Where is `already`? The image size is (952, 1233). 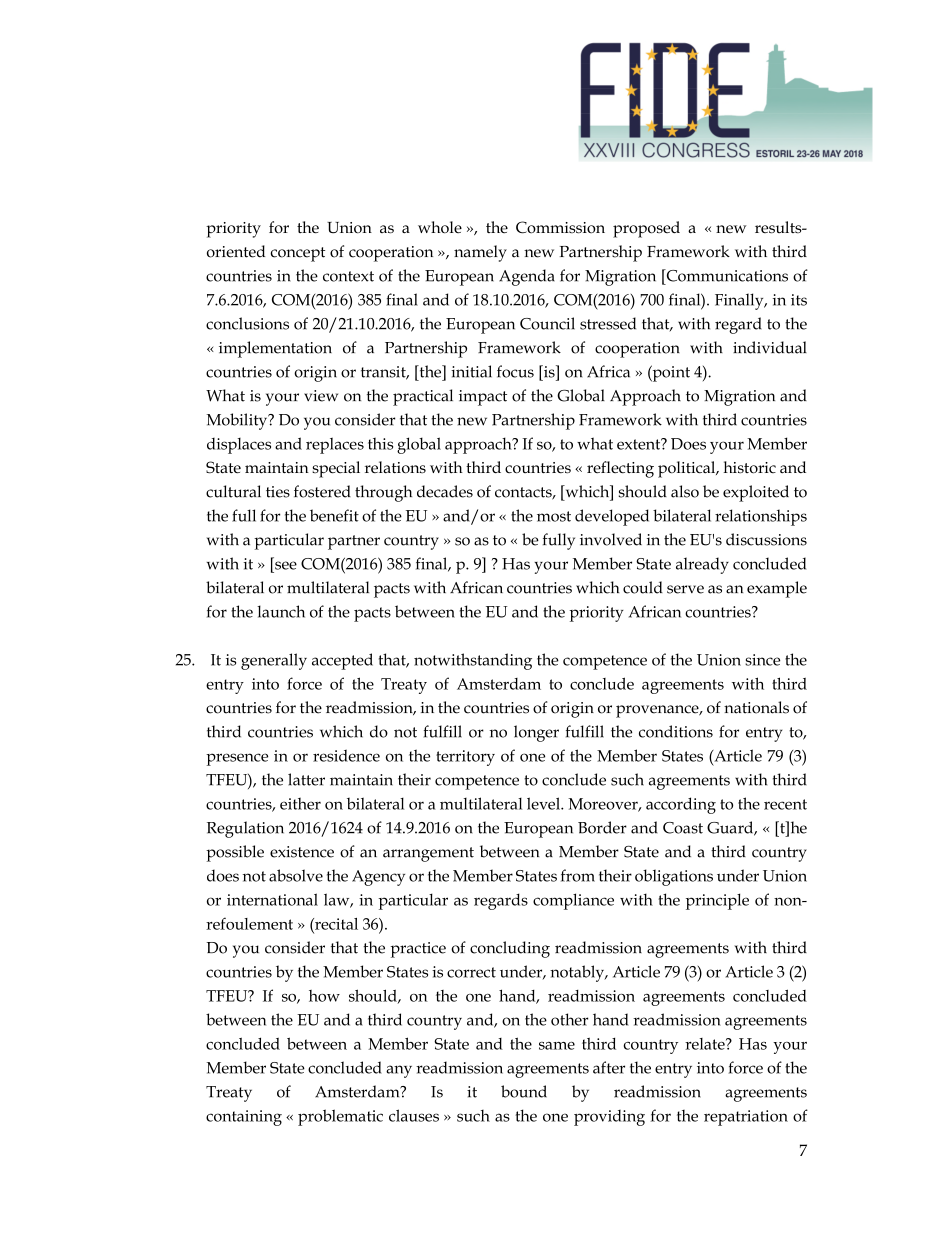 already is located at coordinates (702, 565).
